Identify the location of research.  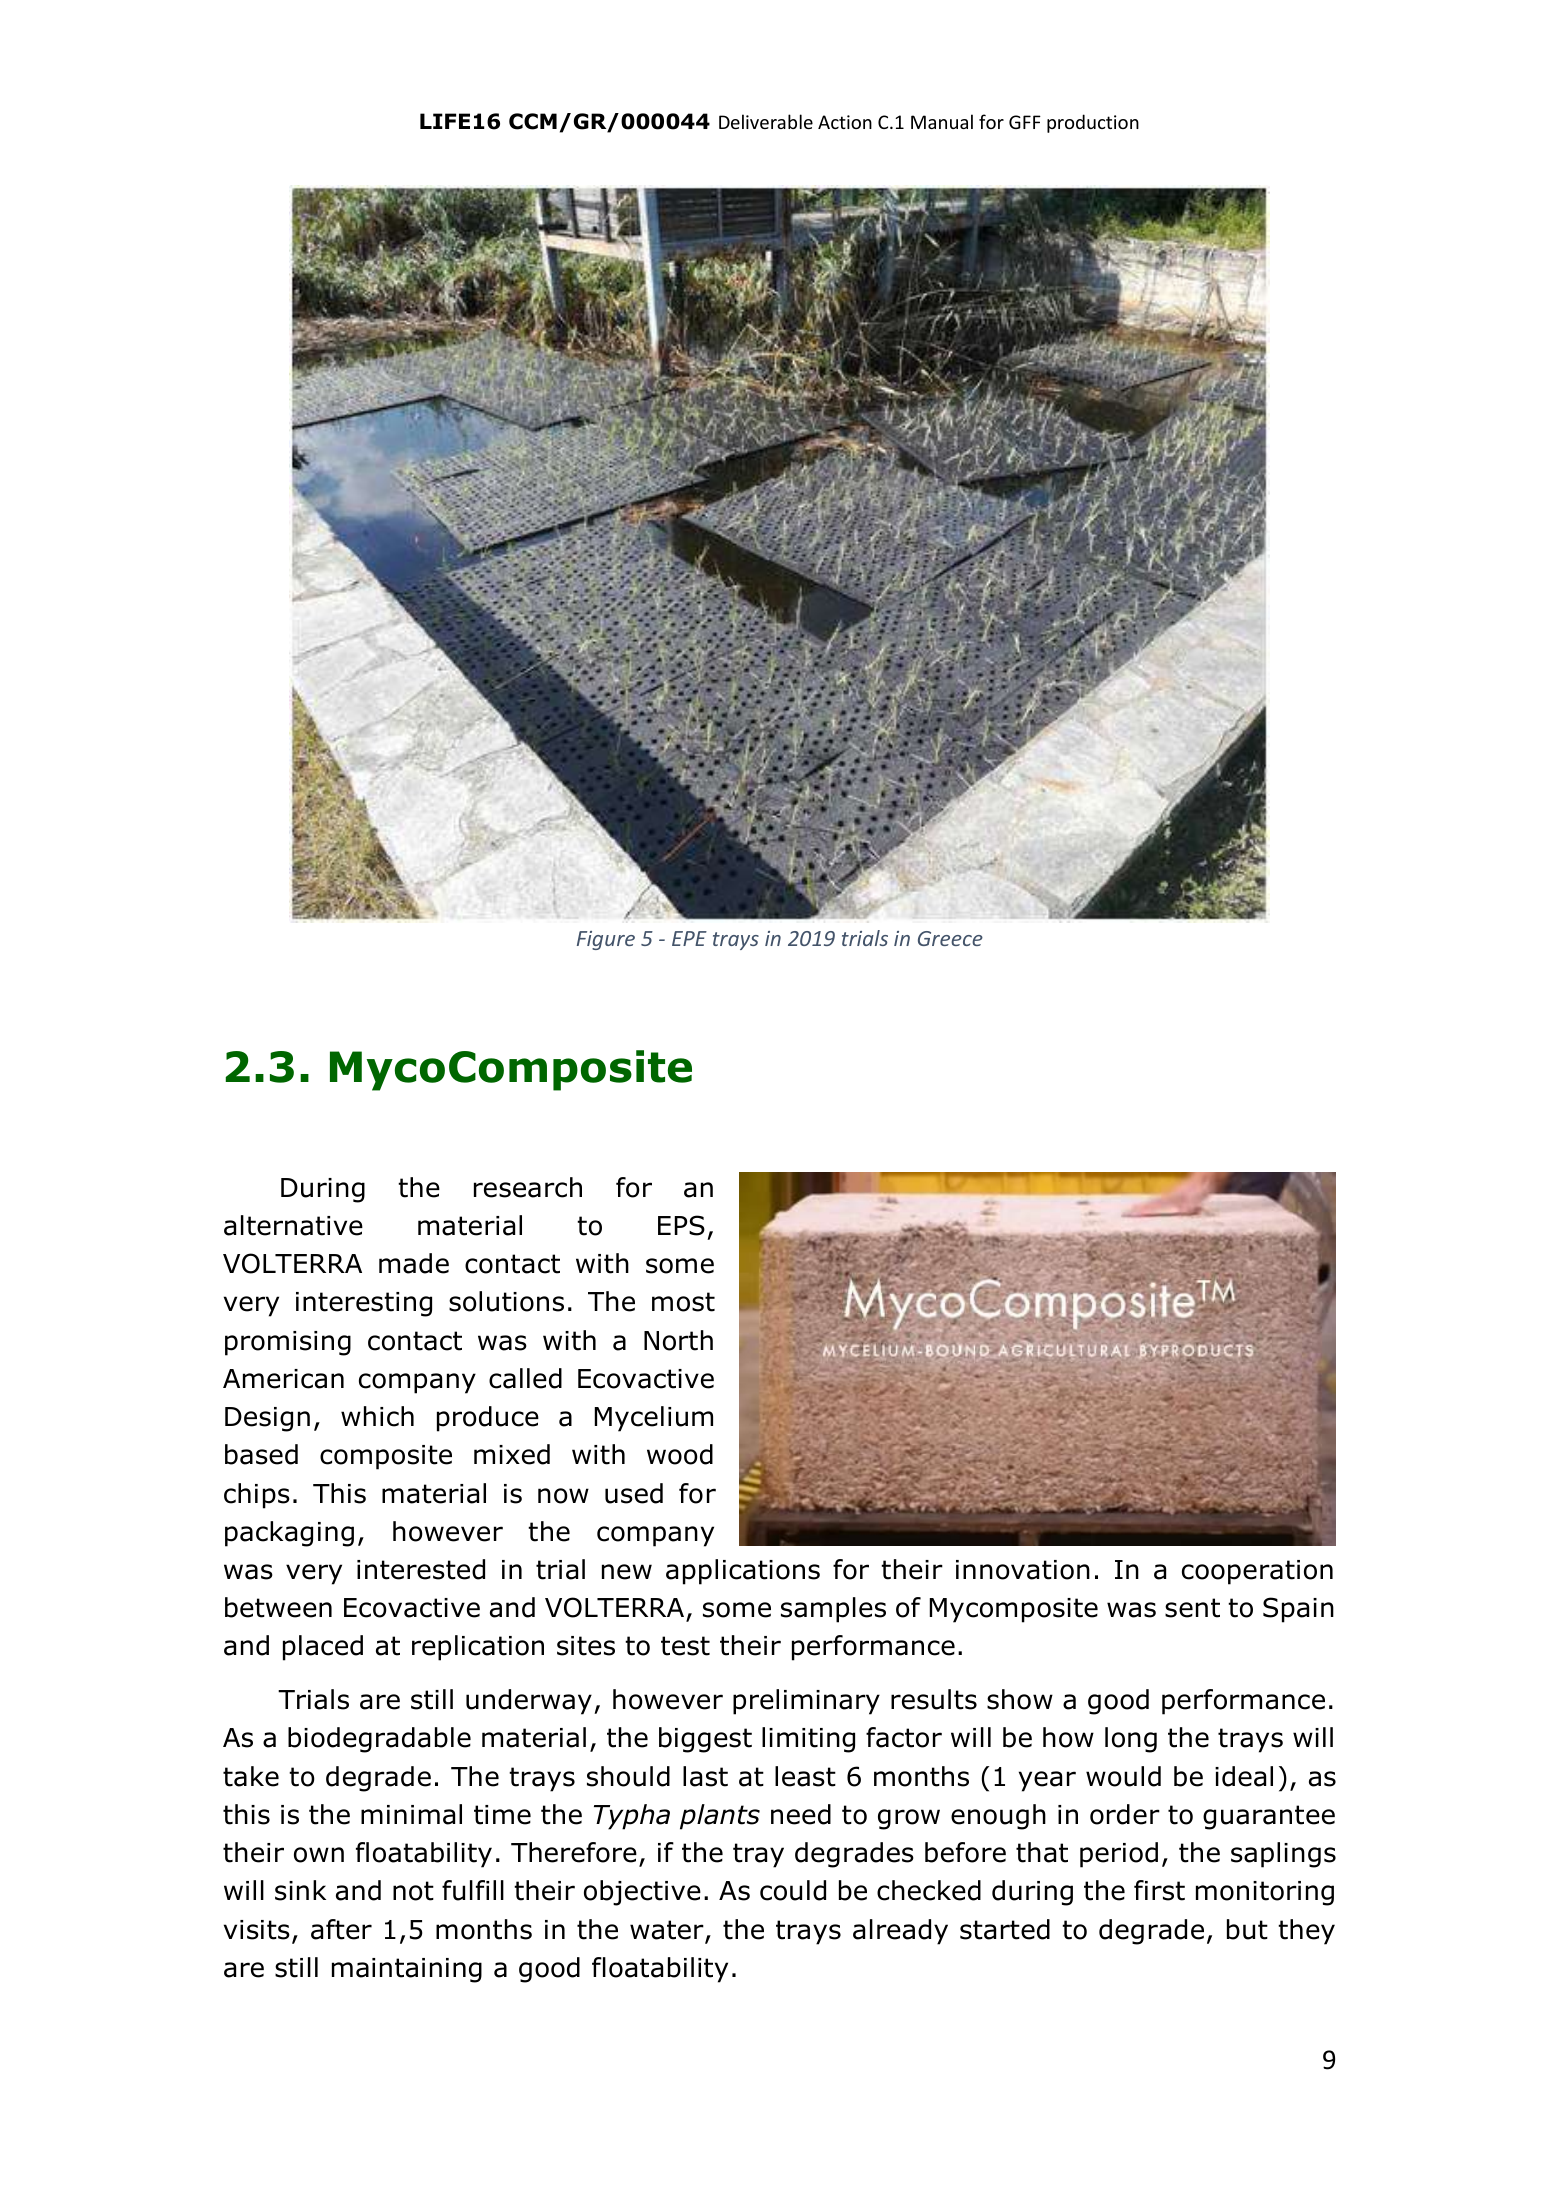
(528, 1187).
